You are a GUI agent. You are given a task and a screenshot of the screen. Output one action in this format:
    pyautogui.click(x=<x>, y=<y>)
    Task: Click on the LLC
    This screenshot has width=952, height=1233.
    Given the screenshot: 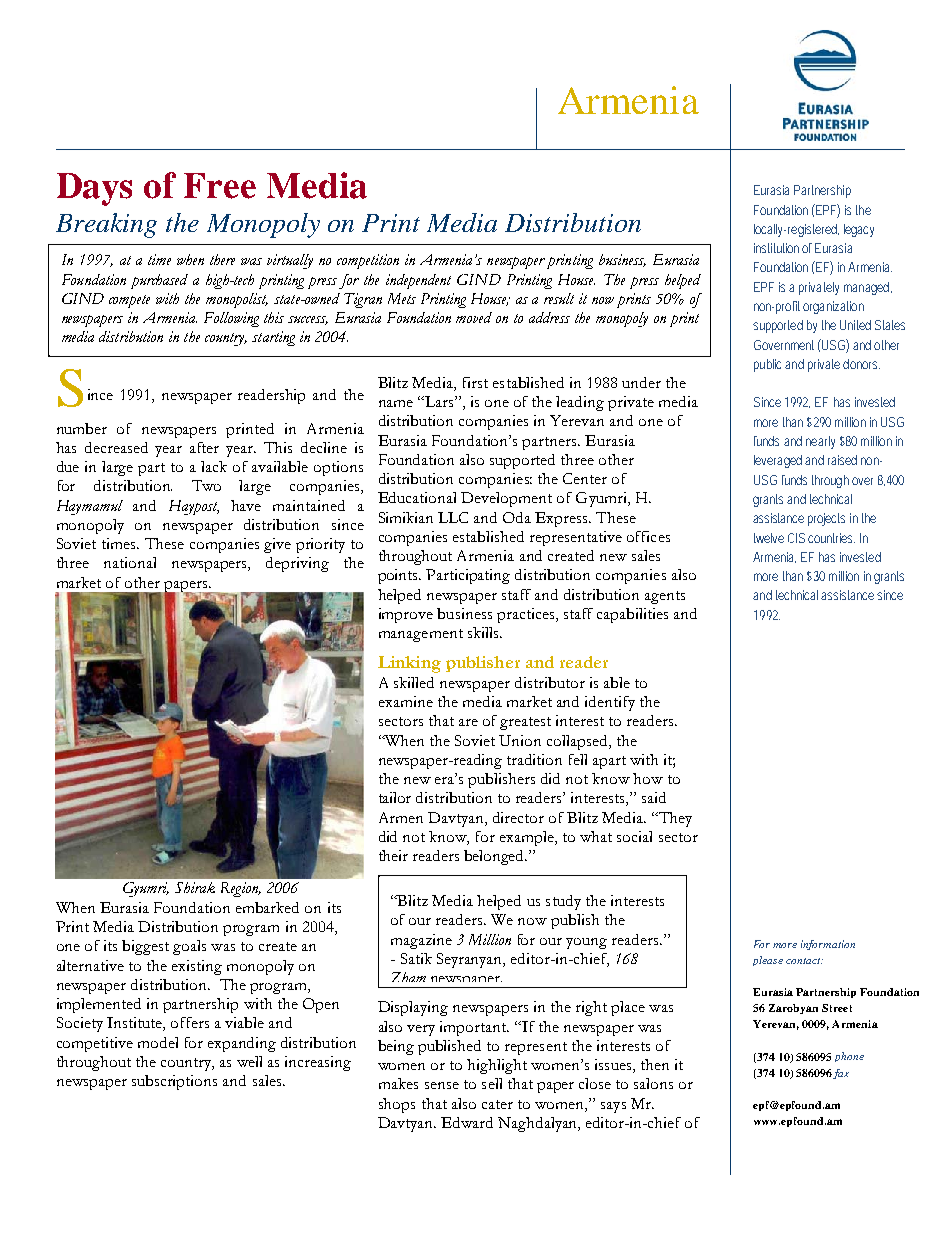 What is the action you would take?
    pyautogui.click(x=453, y=517)
